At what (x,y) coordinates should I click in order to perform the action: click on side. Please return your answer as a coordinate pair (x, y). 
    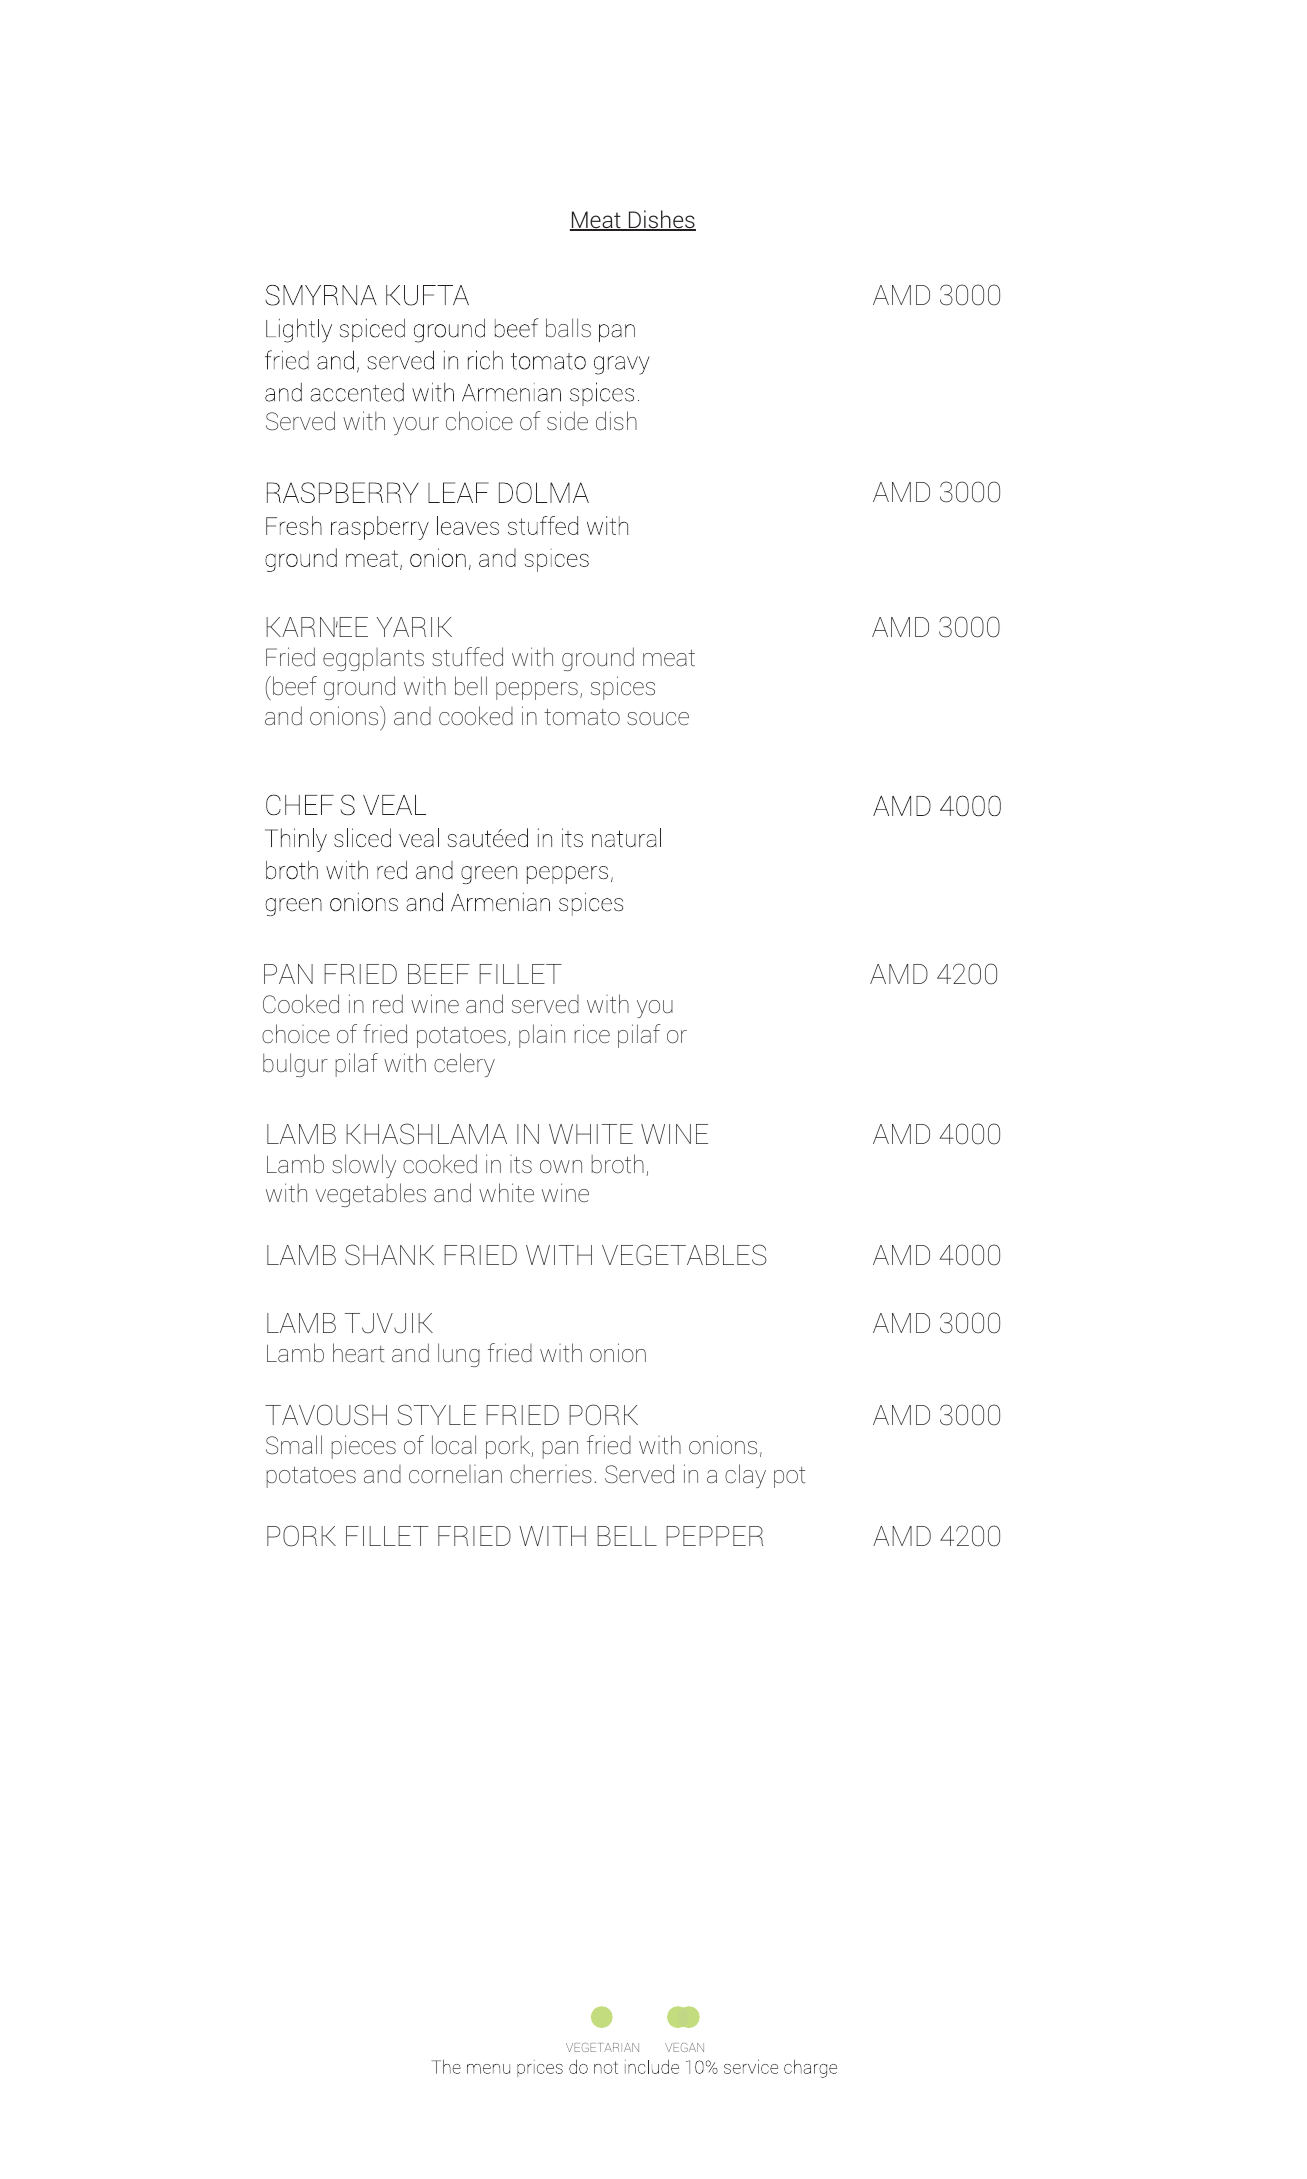
    Looking at the image, I should click on (567, 421).
